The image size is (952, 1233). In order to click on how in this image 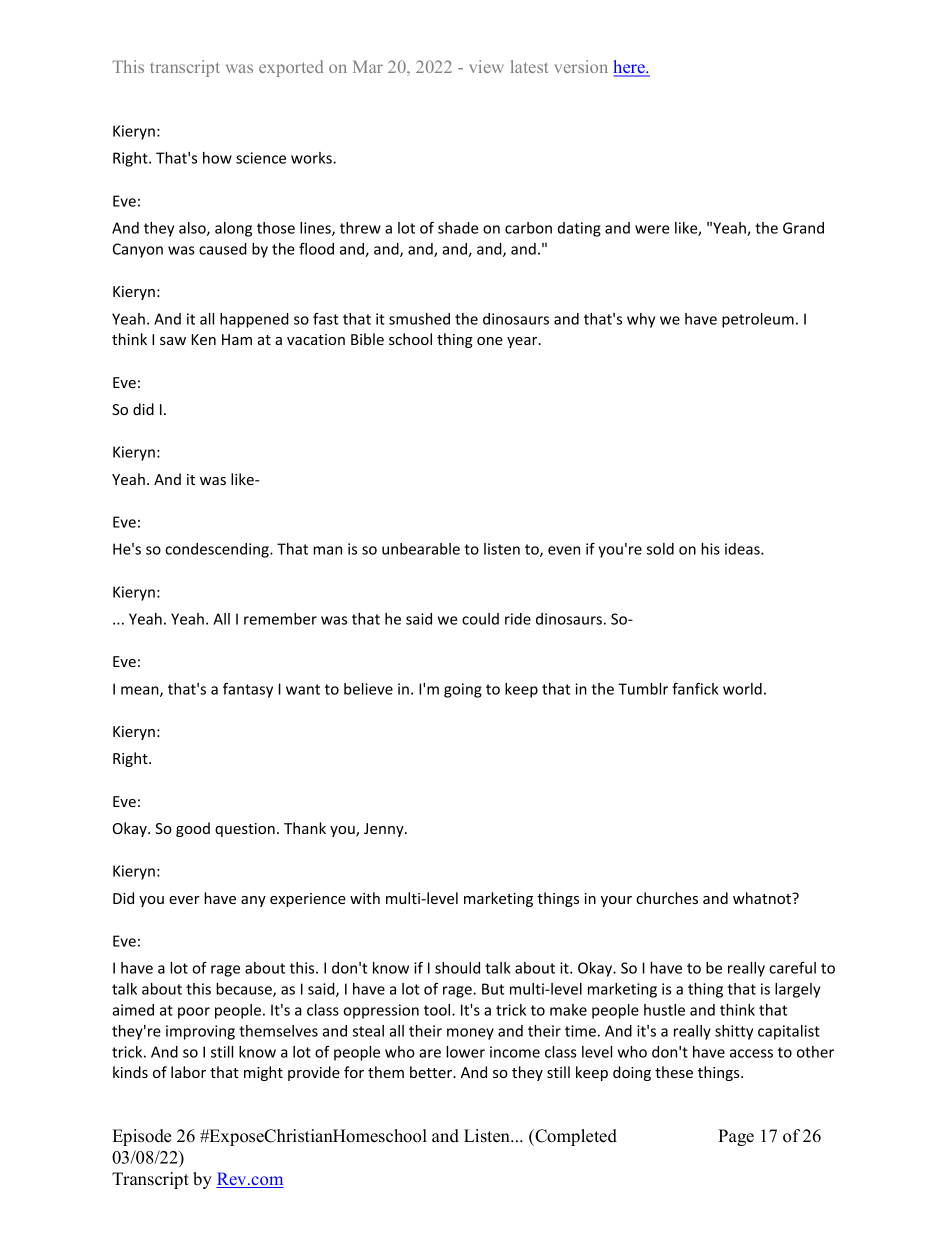, I will do `click(217, 158)`.
